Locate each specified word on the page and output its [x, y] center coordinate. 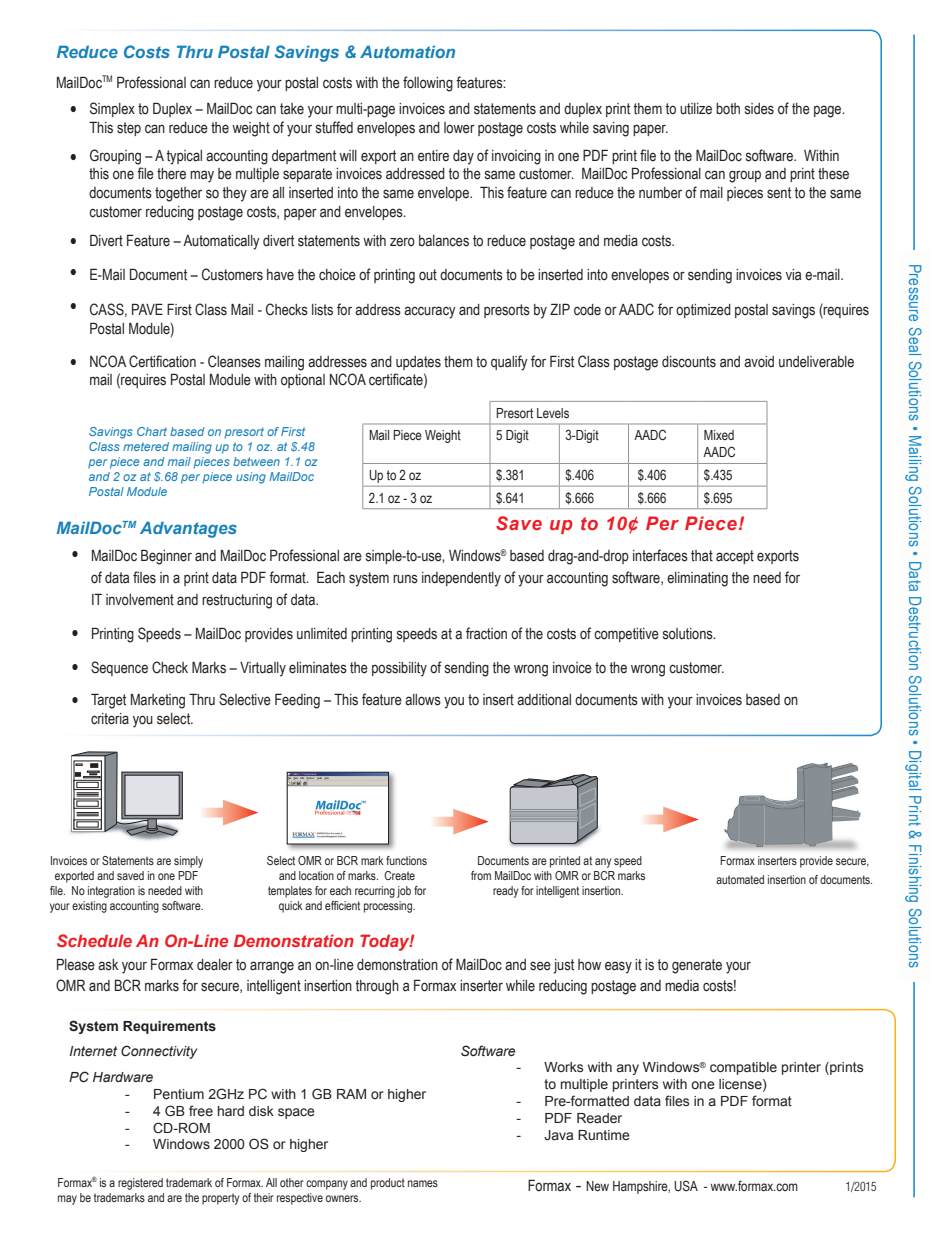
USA [686, 1185]
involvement [140, 600]
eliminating [697, 579]
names [423, 1183]
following [428, 84]
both [728, 109]
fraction [486, 633]
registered [140, 1184]
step [129, 129]
